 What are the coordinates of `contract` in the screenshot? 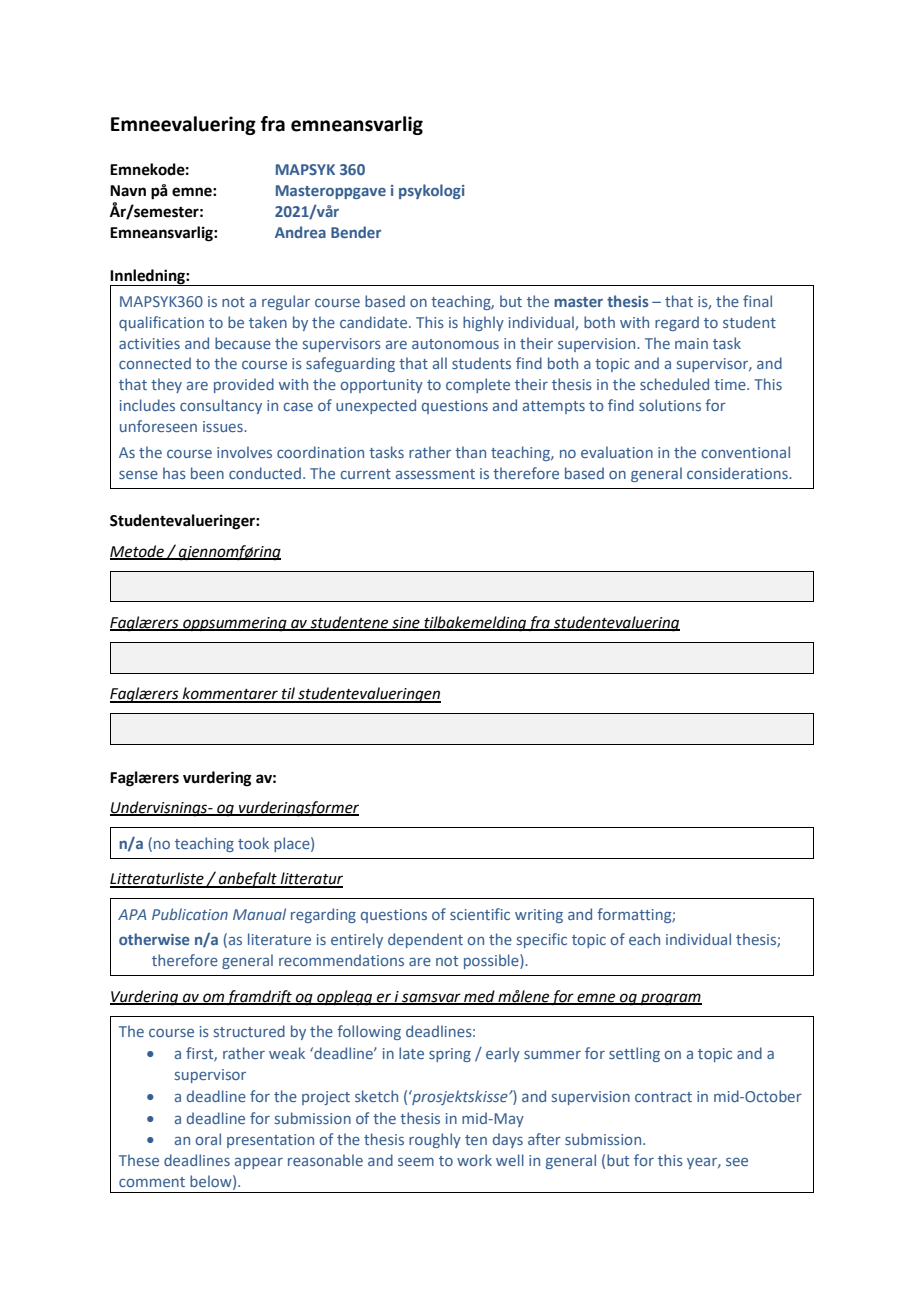 It's located at (663, 1097).
